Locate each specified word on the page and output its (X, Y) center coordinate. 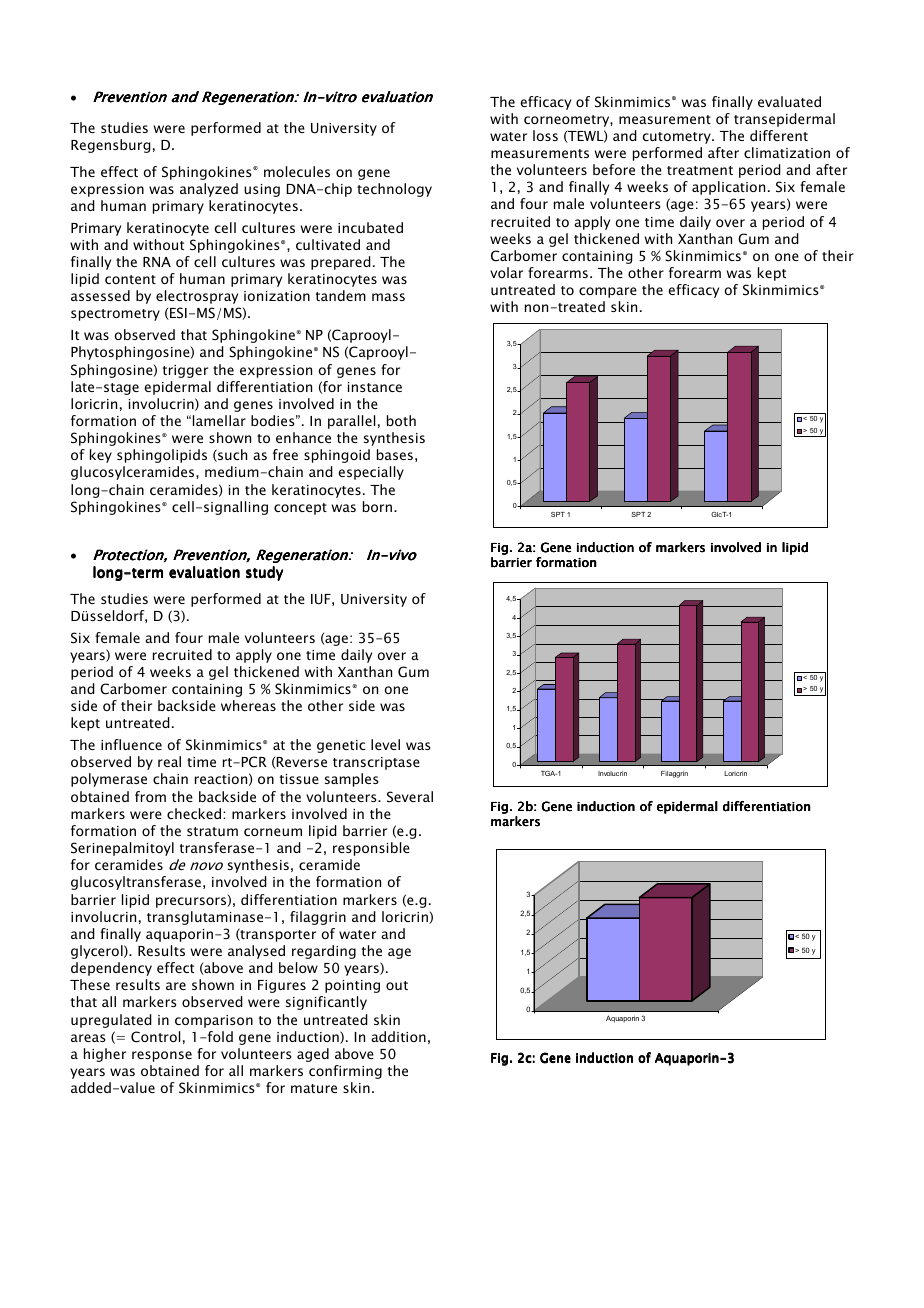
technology (394, 190)
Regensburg (111, 146)
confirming (345, 1072)
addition (398, 1036)
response (162, 1056)
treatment (700, 170)
